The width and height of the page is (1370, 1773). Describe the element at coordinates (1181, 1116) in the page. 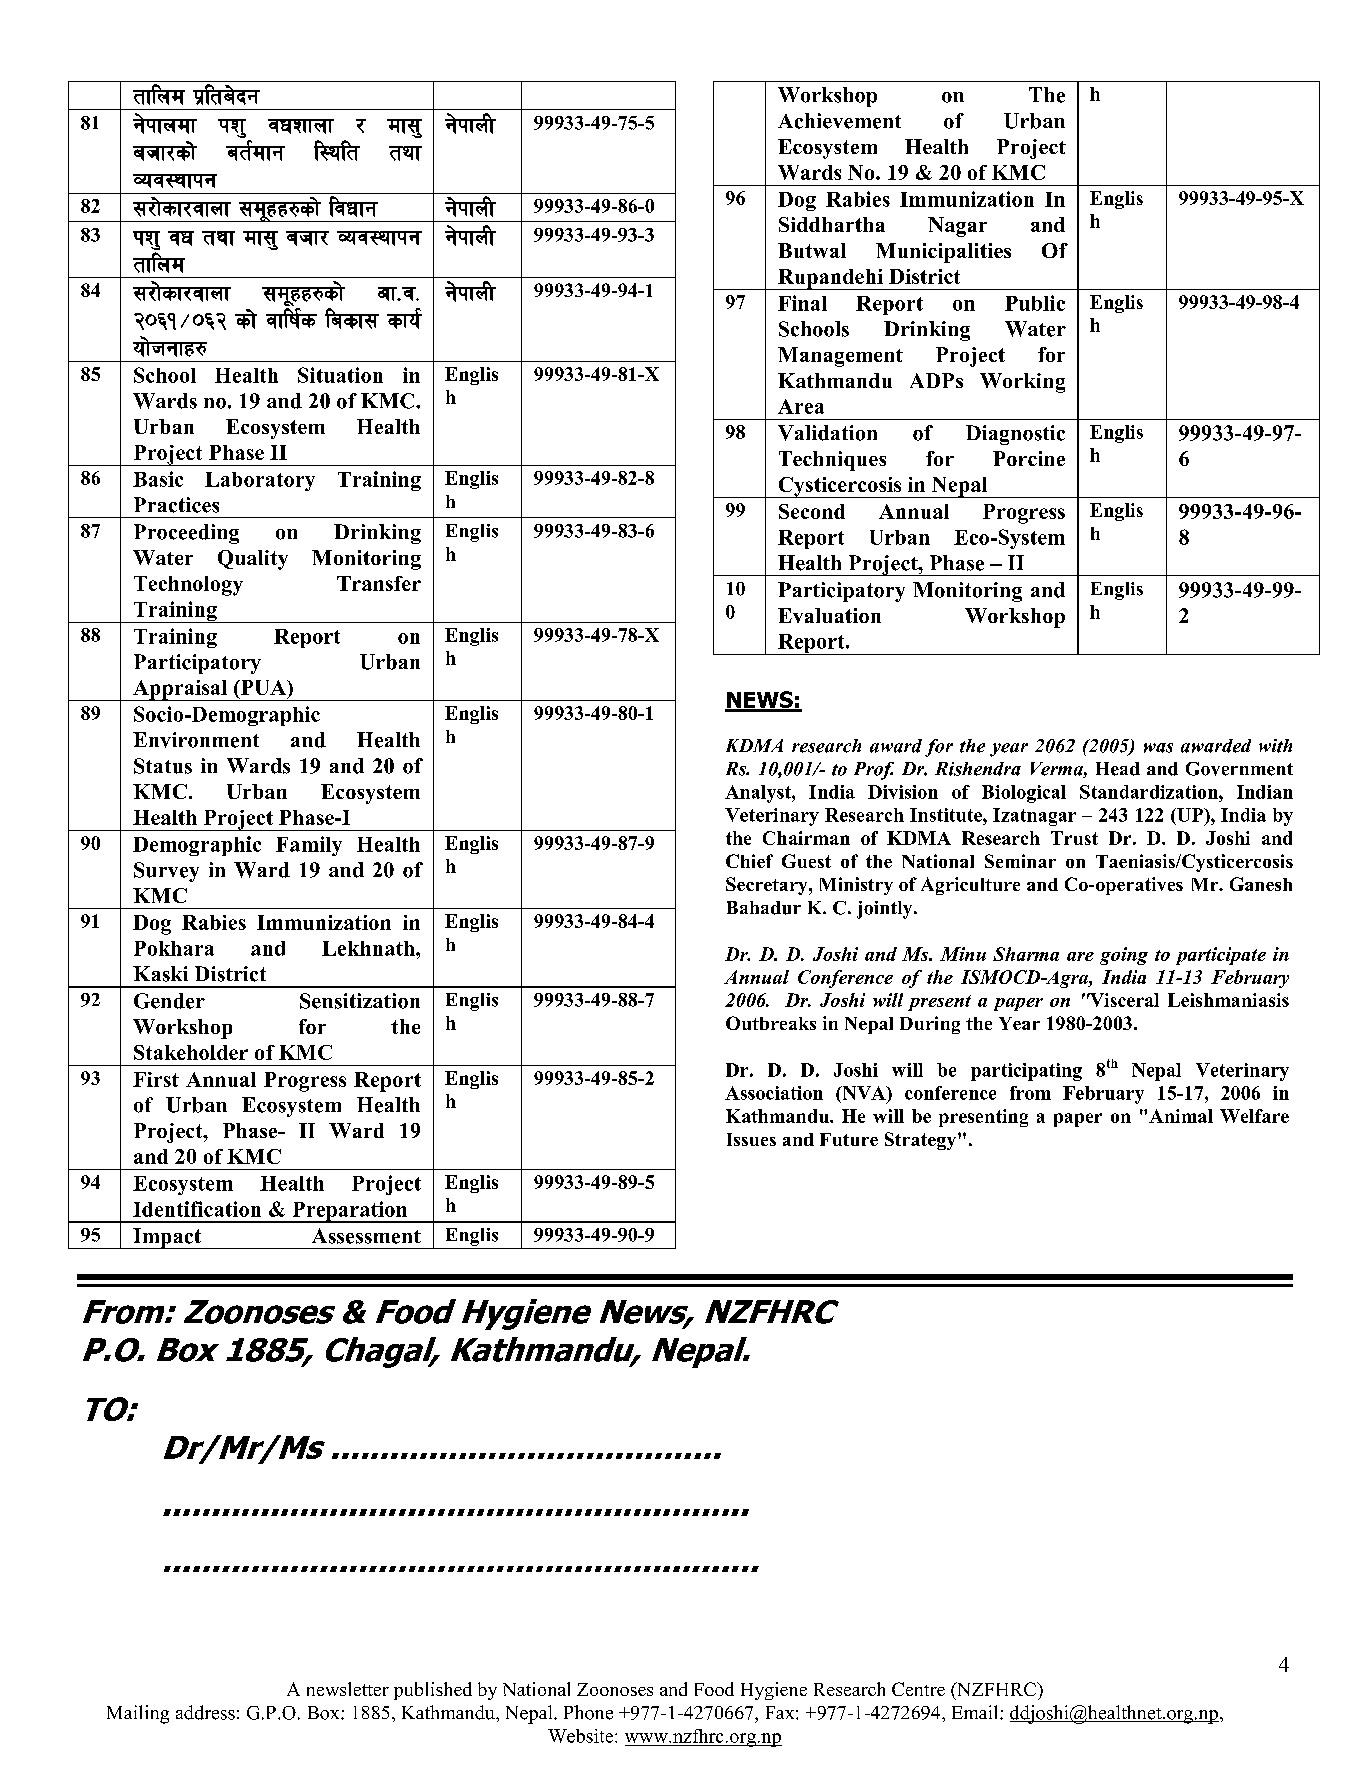

I see `Animal` at that location.
